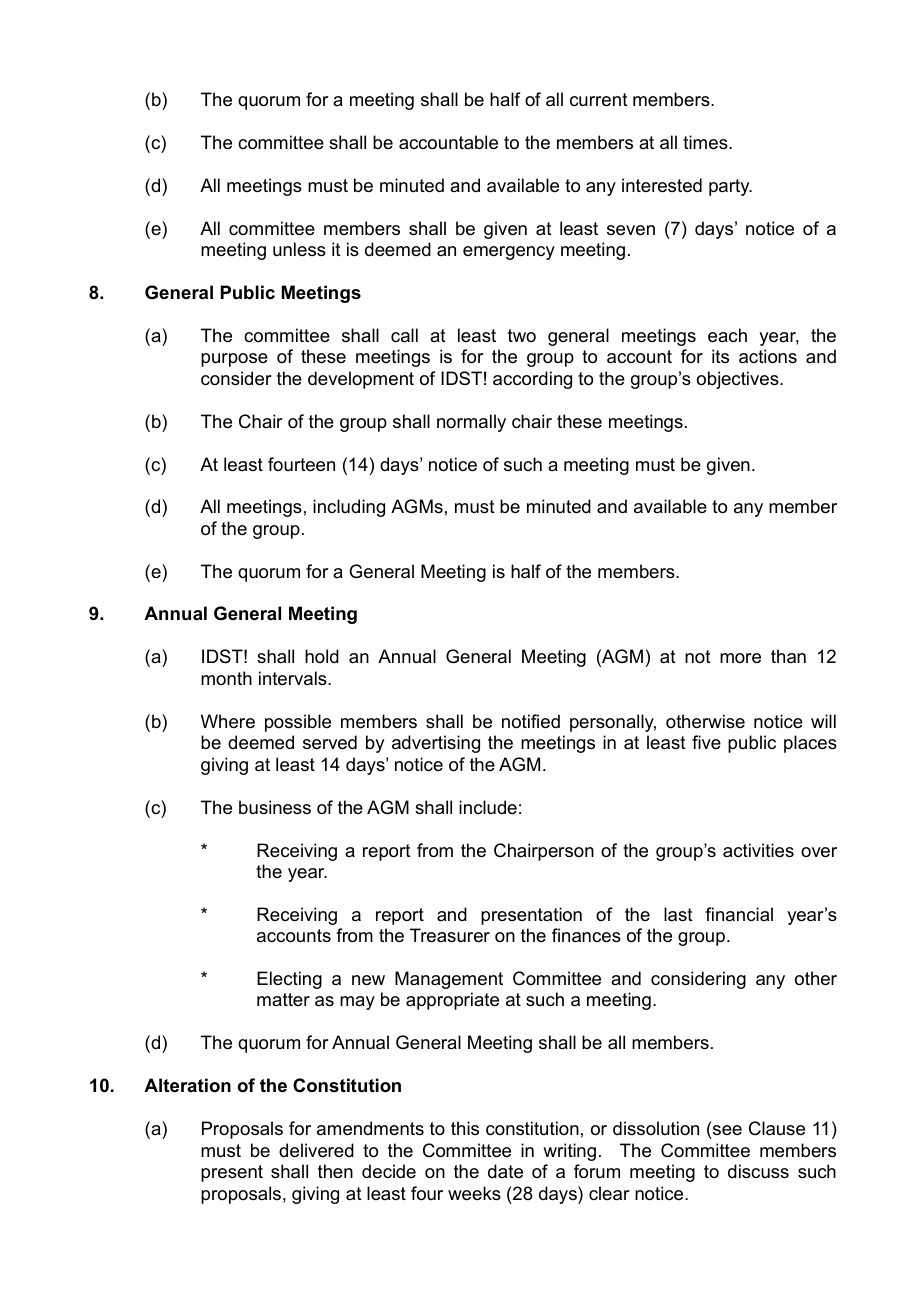 The height and width of the image is (1308, 924). Describe the element at coordinates (299, 249) in the image. I see `unless` at that location.
